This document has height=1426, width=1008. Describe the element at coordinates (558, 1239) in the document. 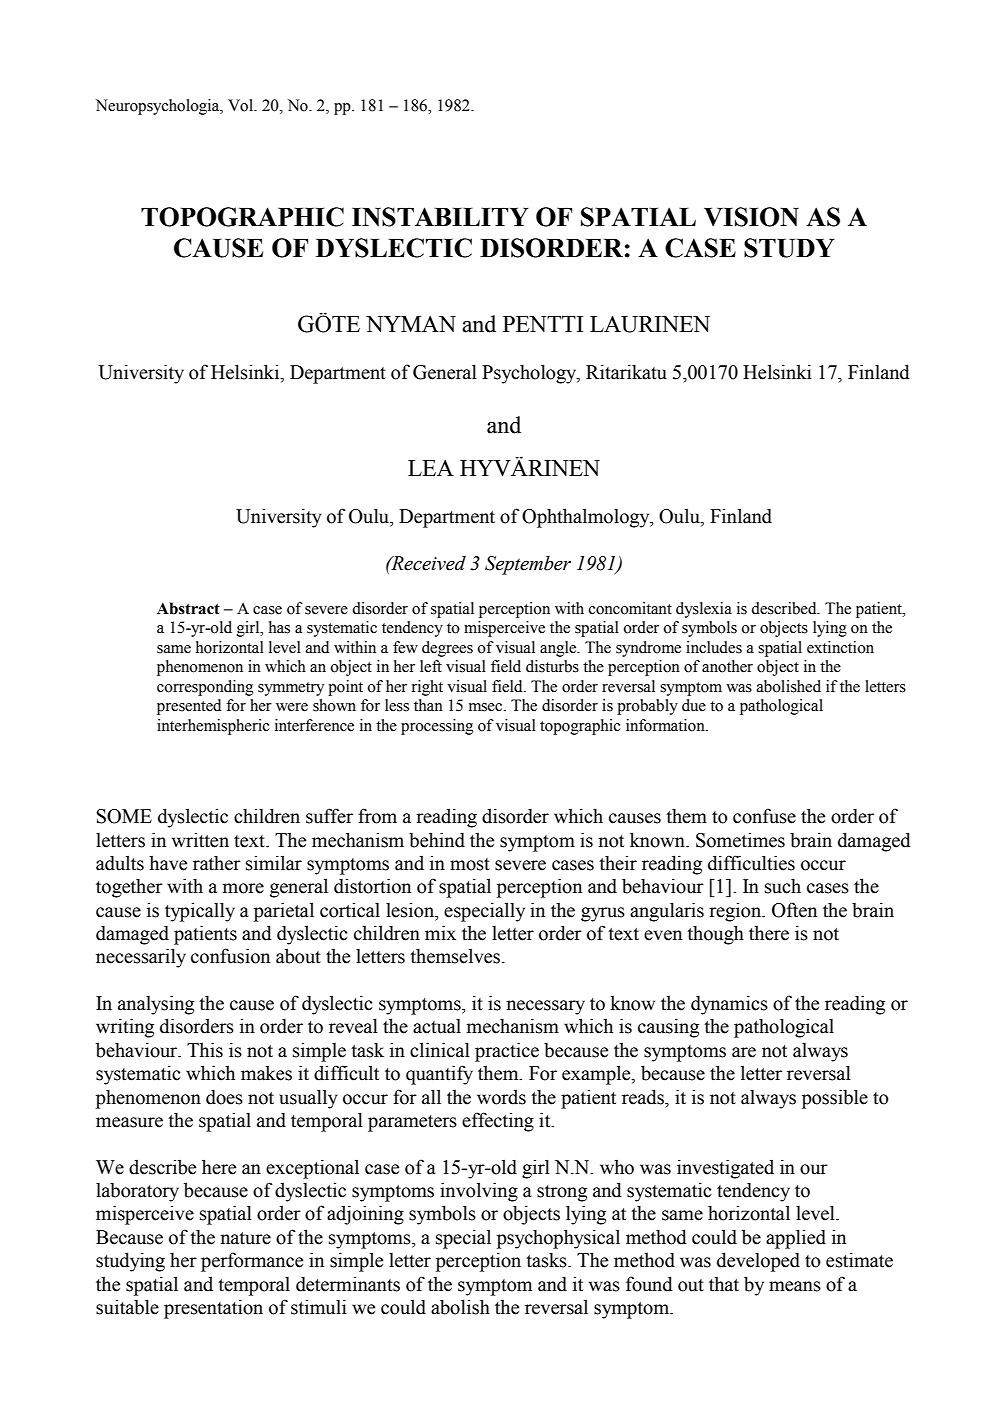

I see `psychophysical` at that location.
